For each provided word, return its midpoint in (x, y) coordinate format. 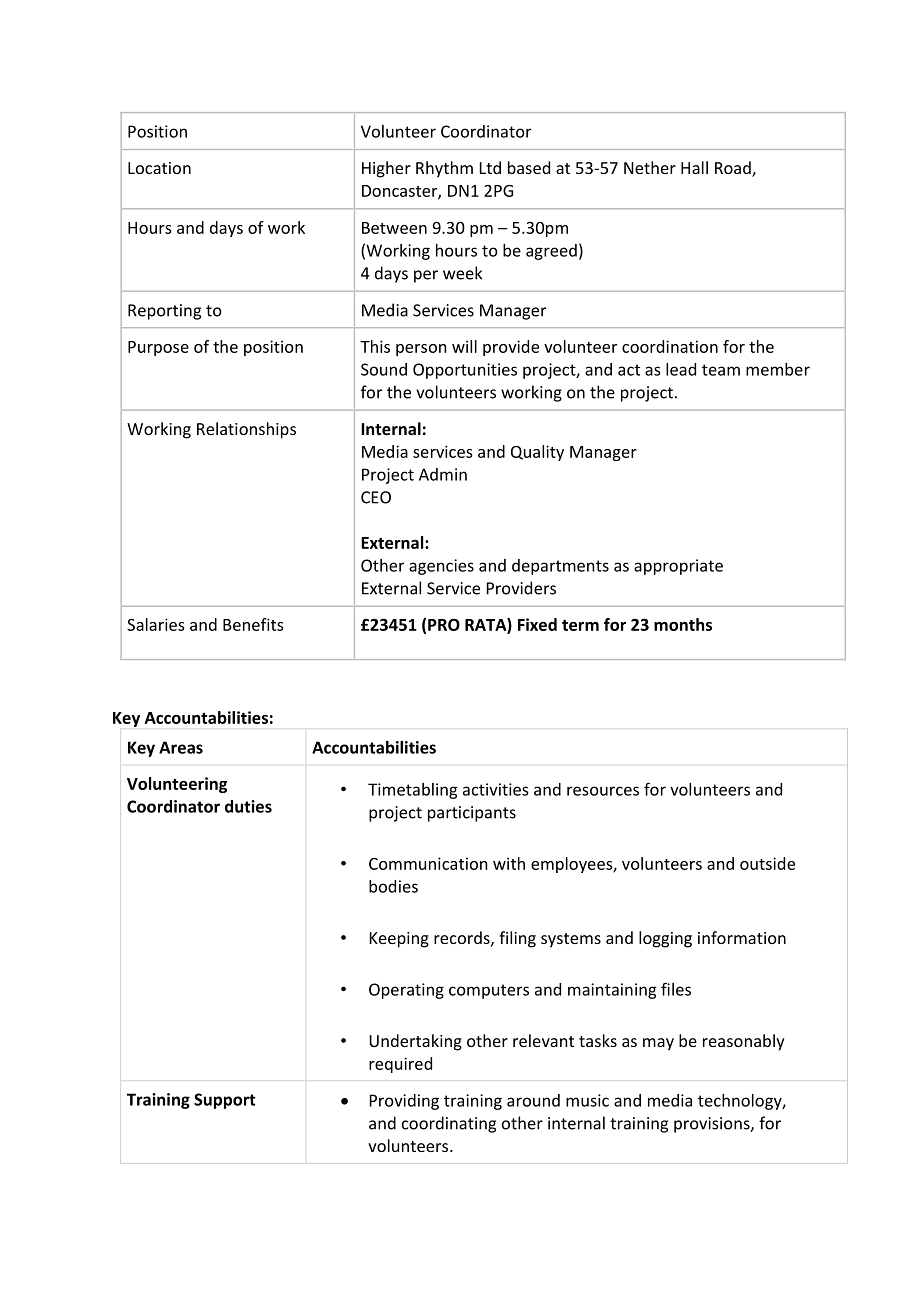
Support (224, 1101)
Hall (694, 167)
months (683, 624)
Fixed (537, 624)
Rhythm (444, 169)
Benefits (253, 624)
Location (159, 168)
